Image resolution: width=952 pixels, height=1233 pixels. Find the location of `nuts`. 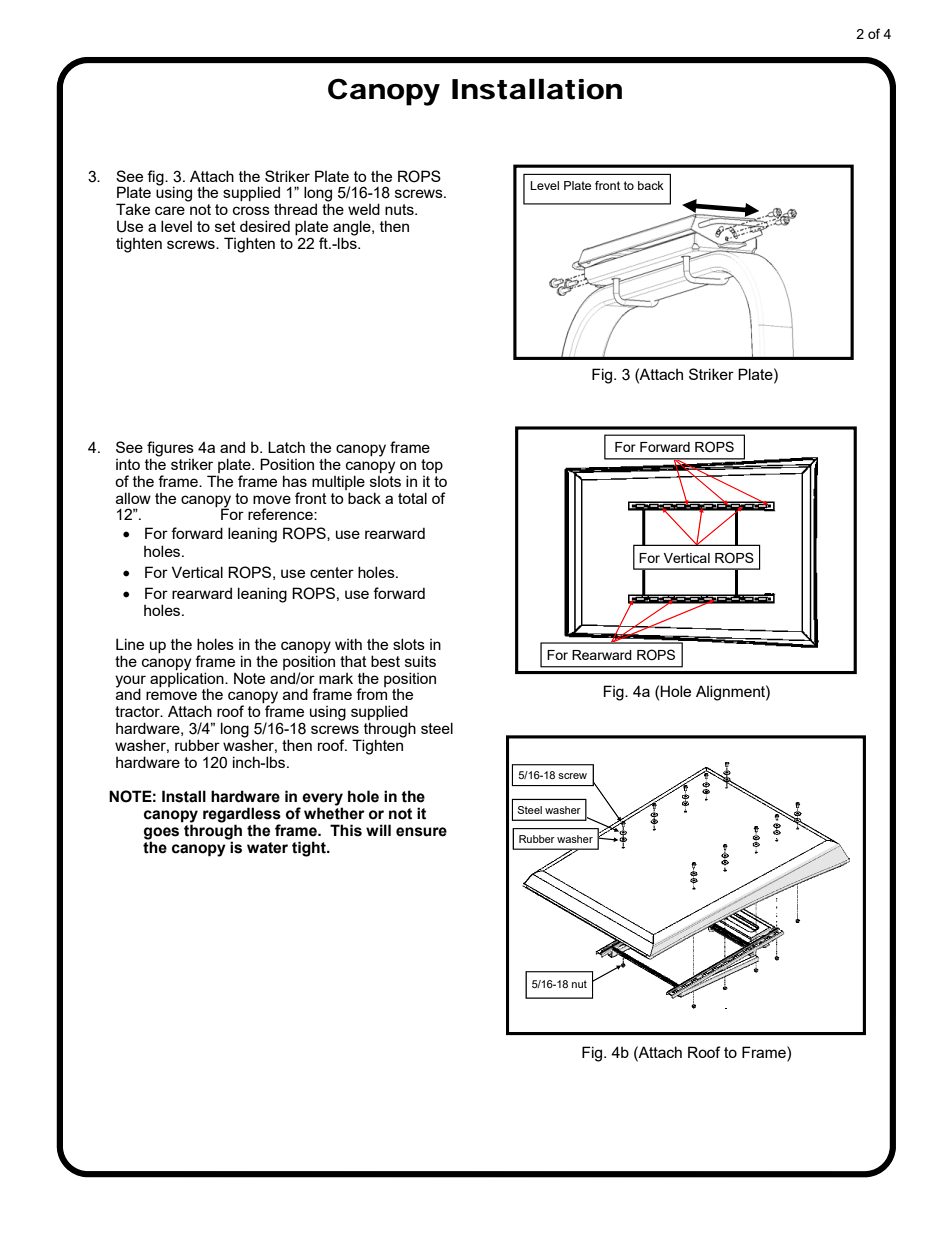

nuts is located at coordinates (400, 209).
